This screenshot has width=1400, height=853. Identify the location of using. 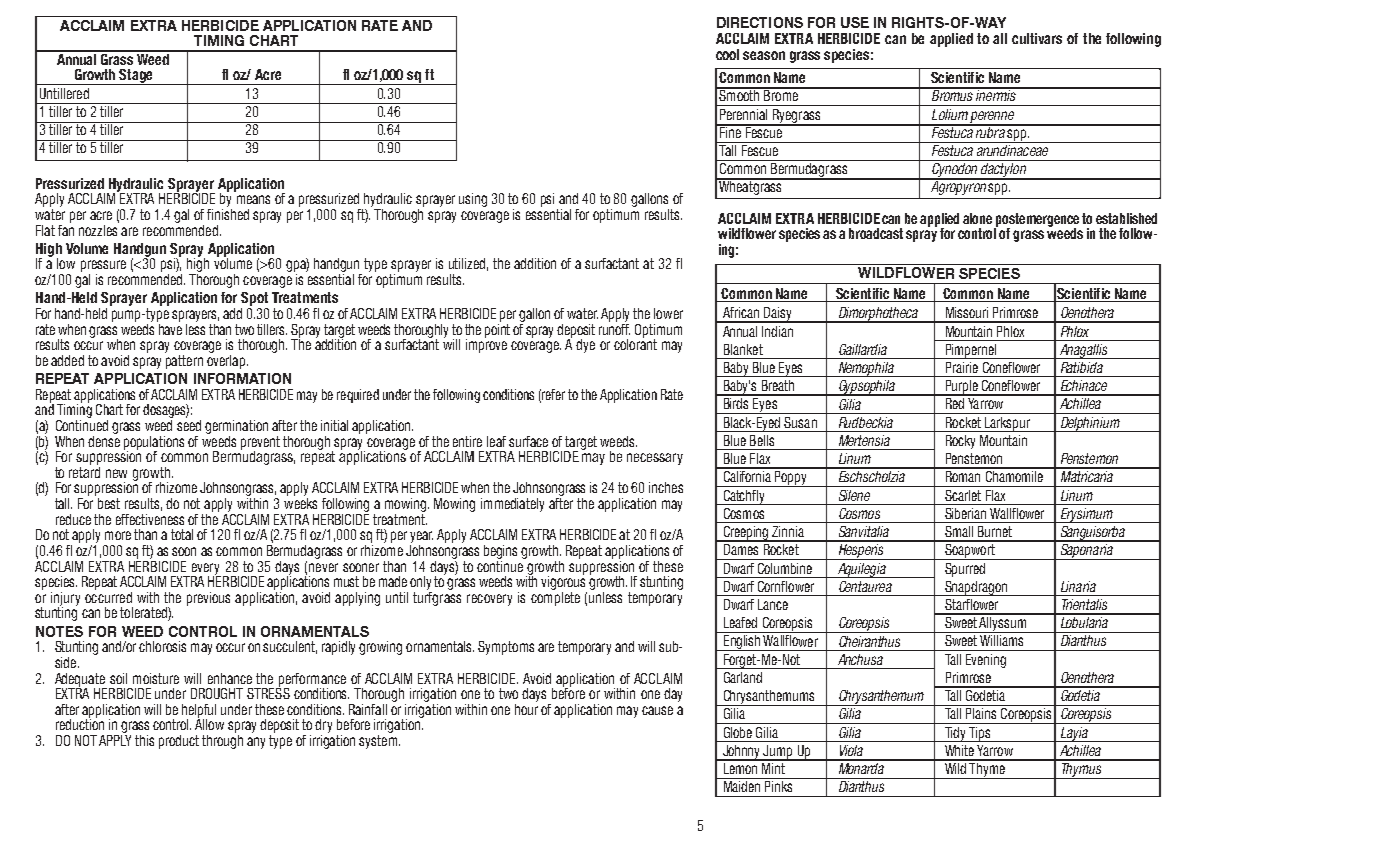
(473, 200).
